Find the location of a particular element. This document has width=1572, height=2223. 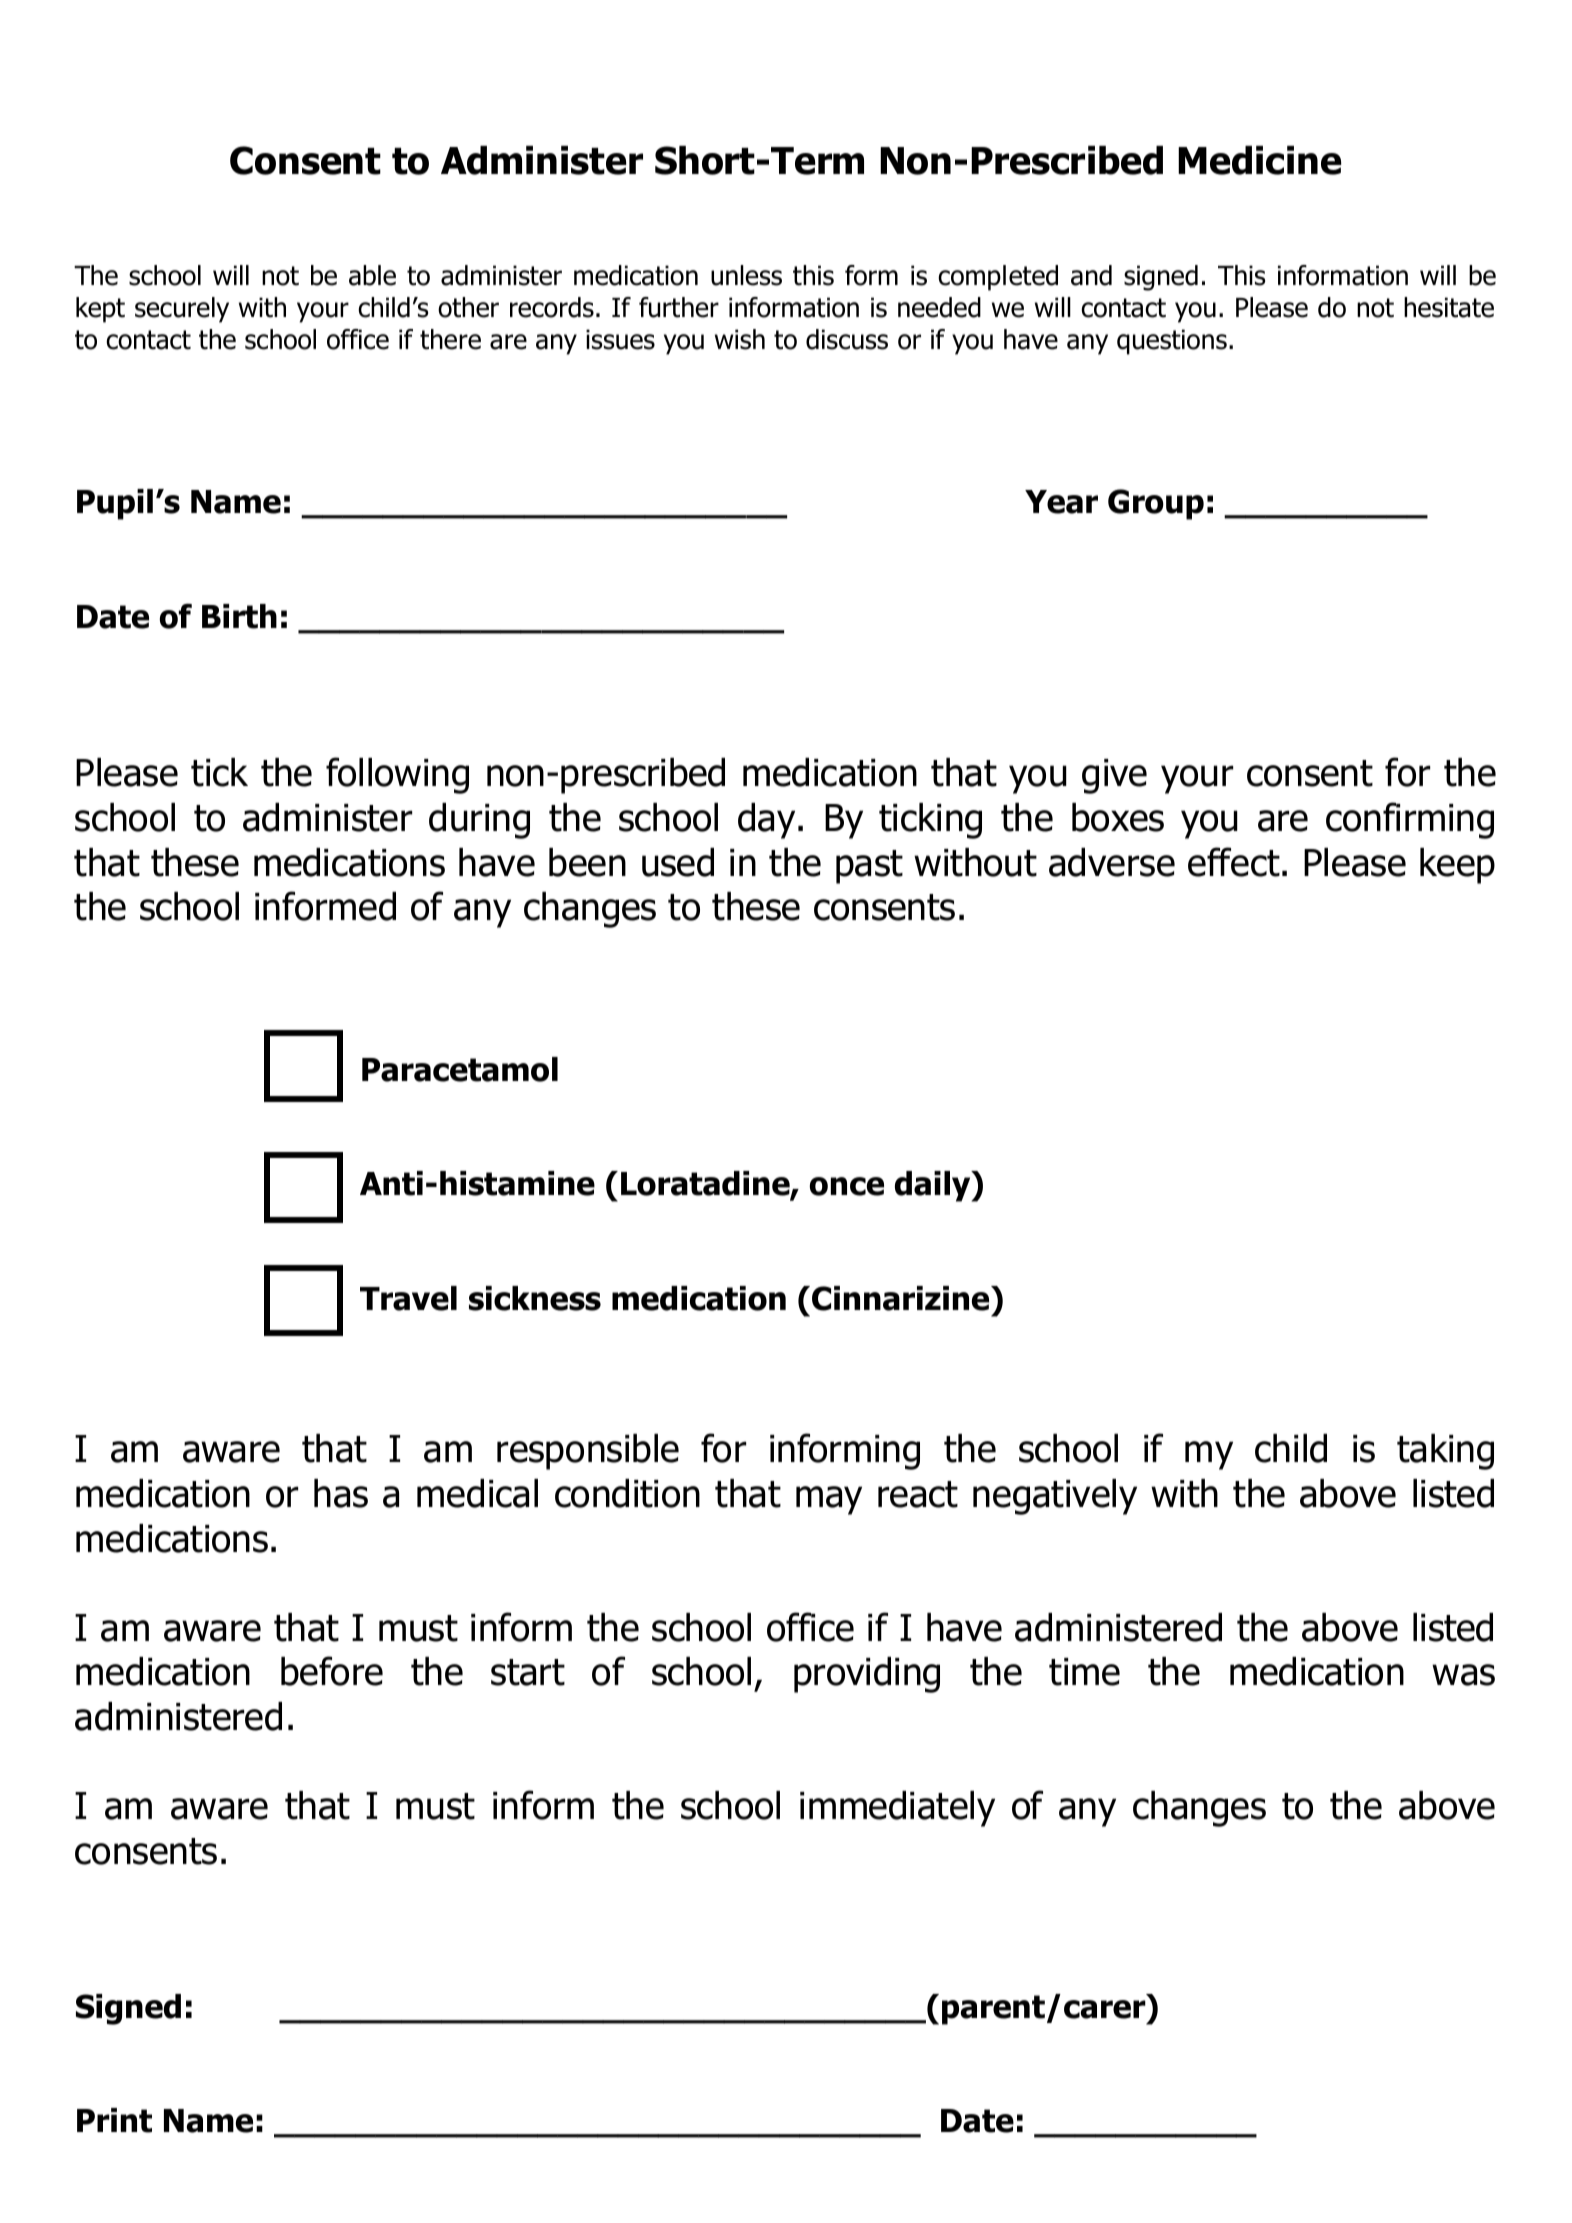

was is located at coordinates (1463, 1675).
